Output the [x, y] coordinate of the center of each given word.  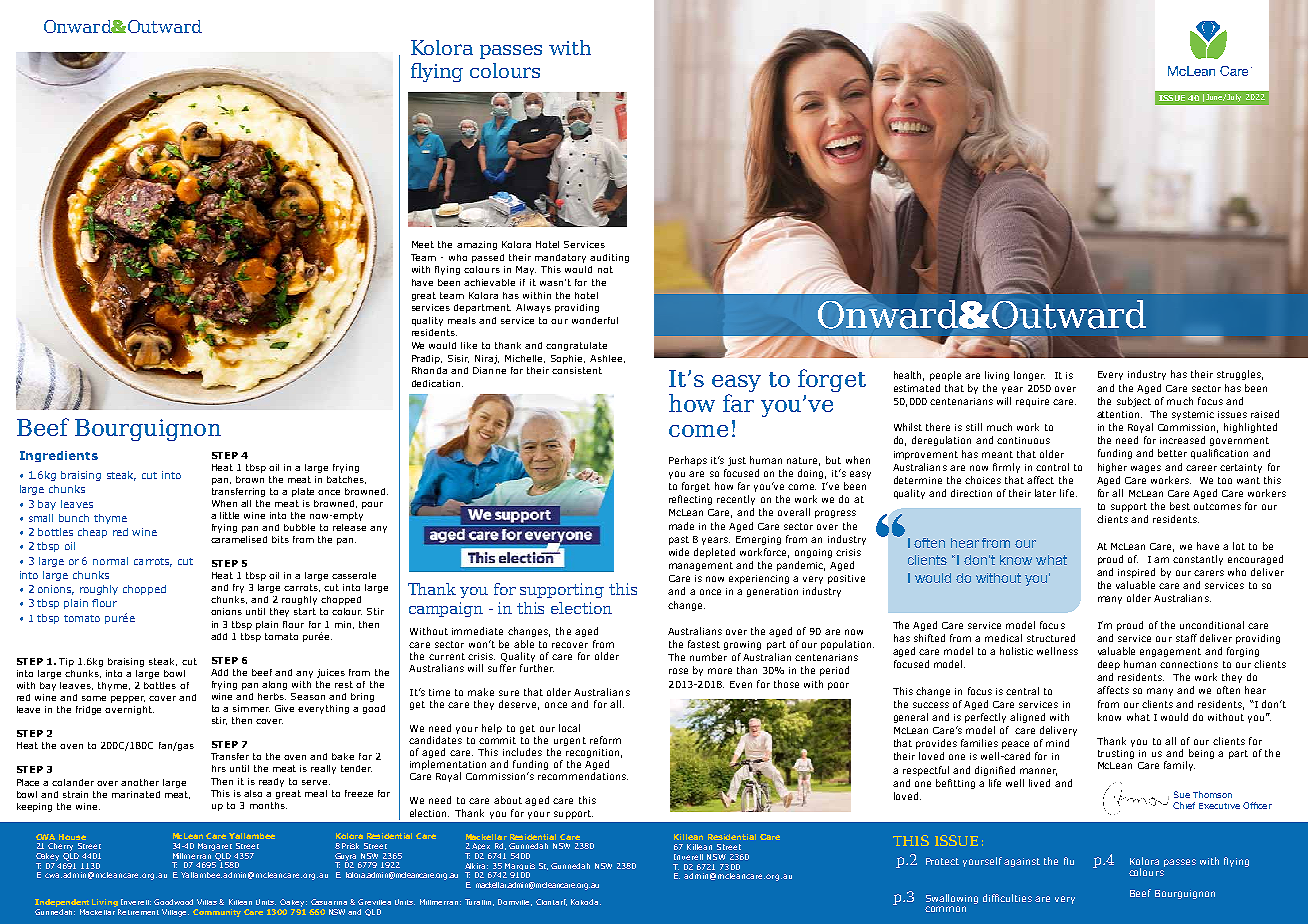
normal [110, 561]
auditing [609, 258]
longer [1029, 376]
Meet [423, 244]
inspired [1136, 573]
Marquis [519, 868]
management [701, 566]
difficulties [1007, 898]
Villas [208, 902]
